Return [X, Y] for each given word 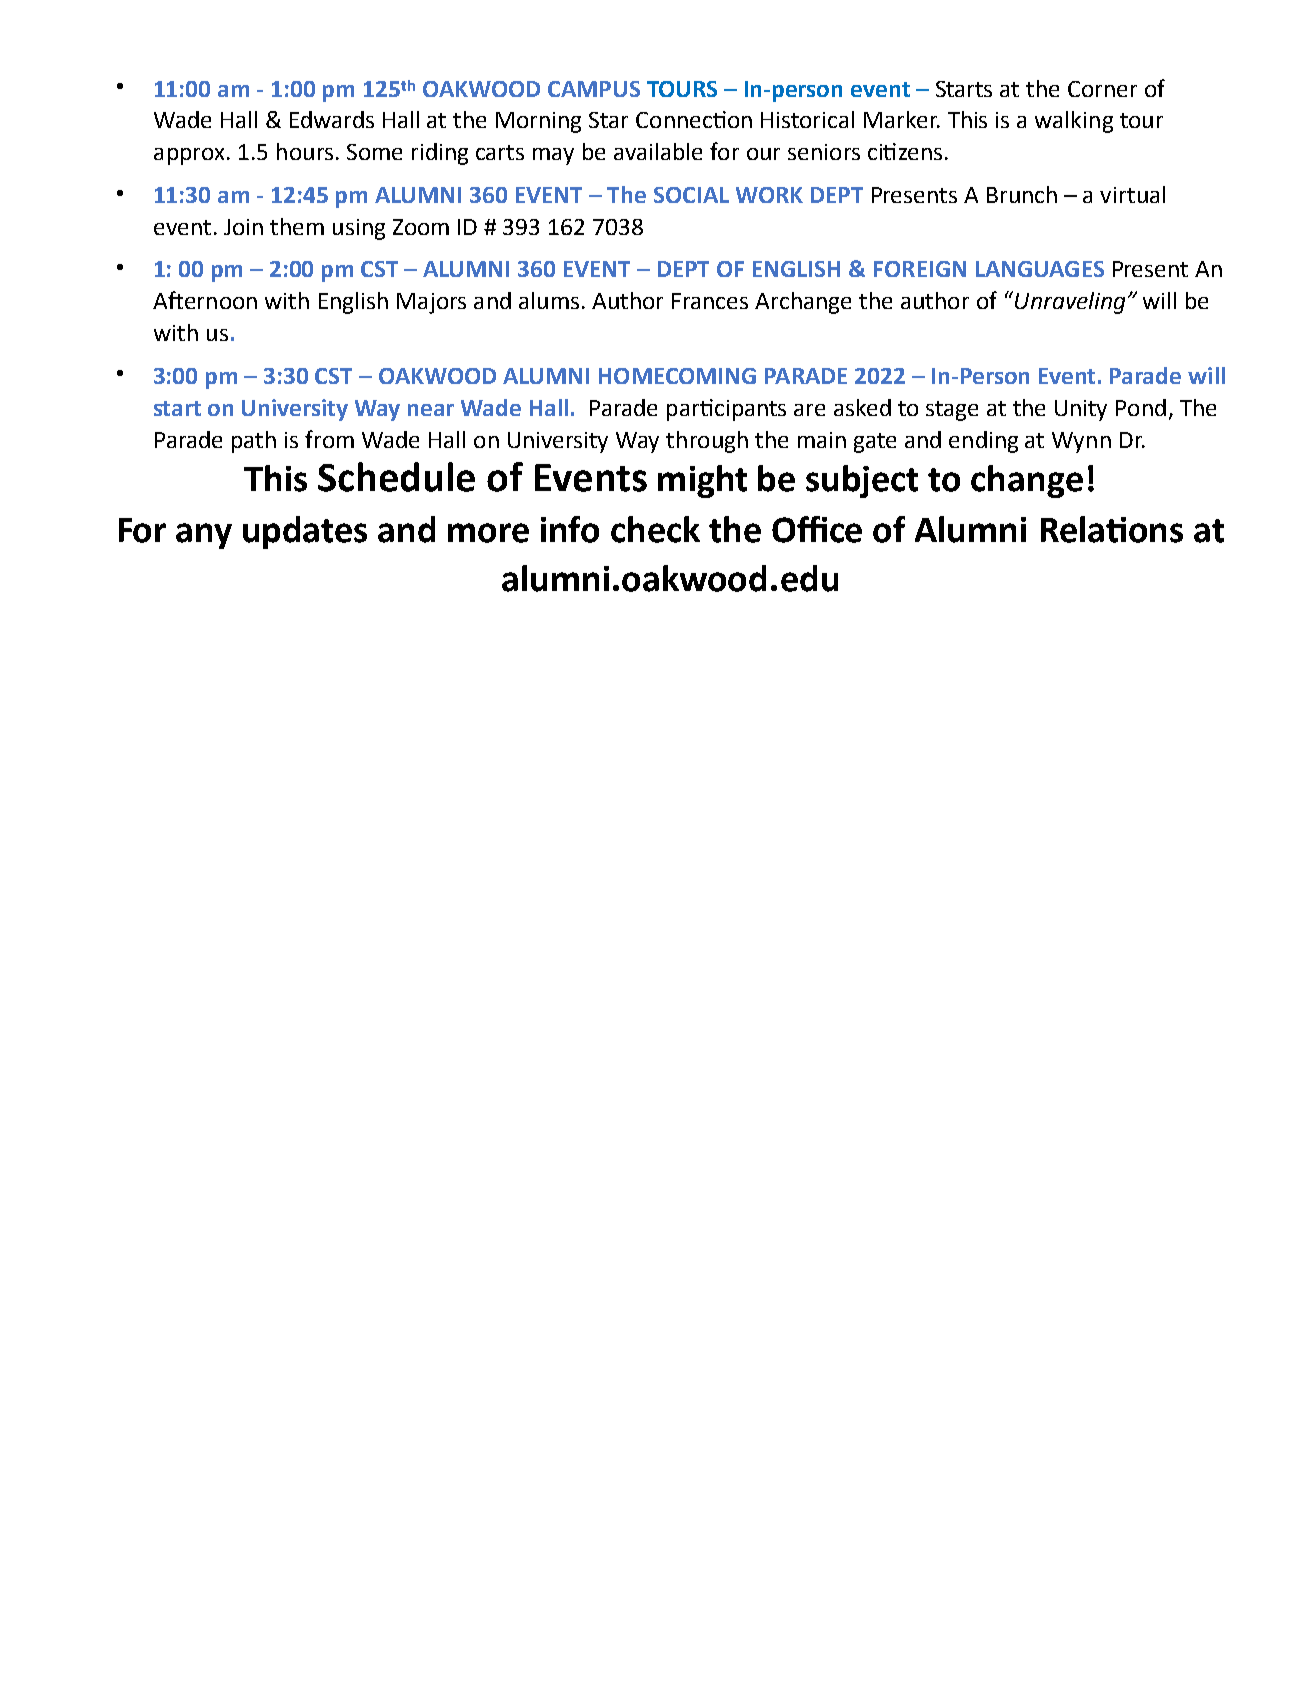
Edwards [332, 119]
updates [305, 532]
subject [862, 481]
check [655, 529]
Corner [1102, 89]
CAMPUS [594, 89]
